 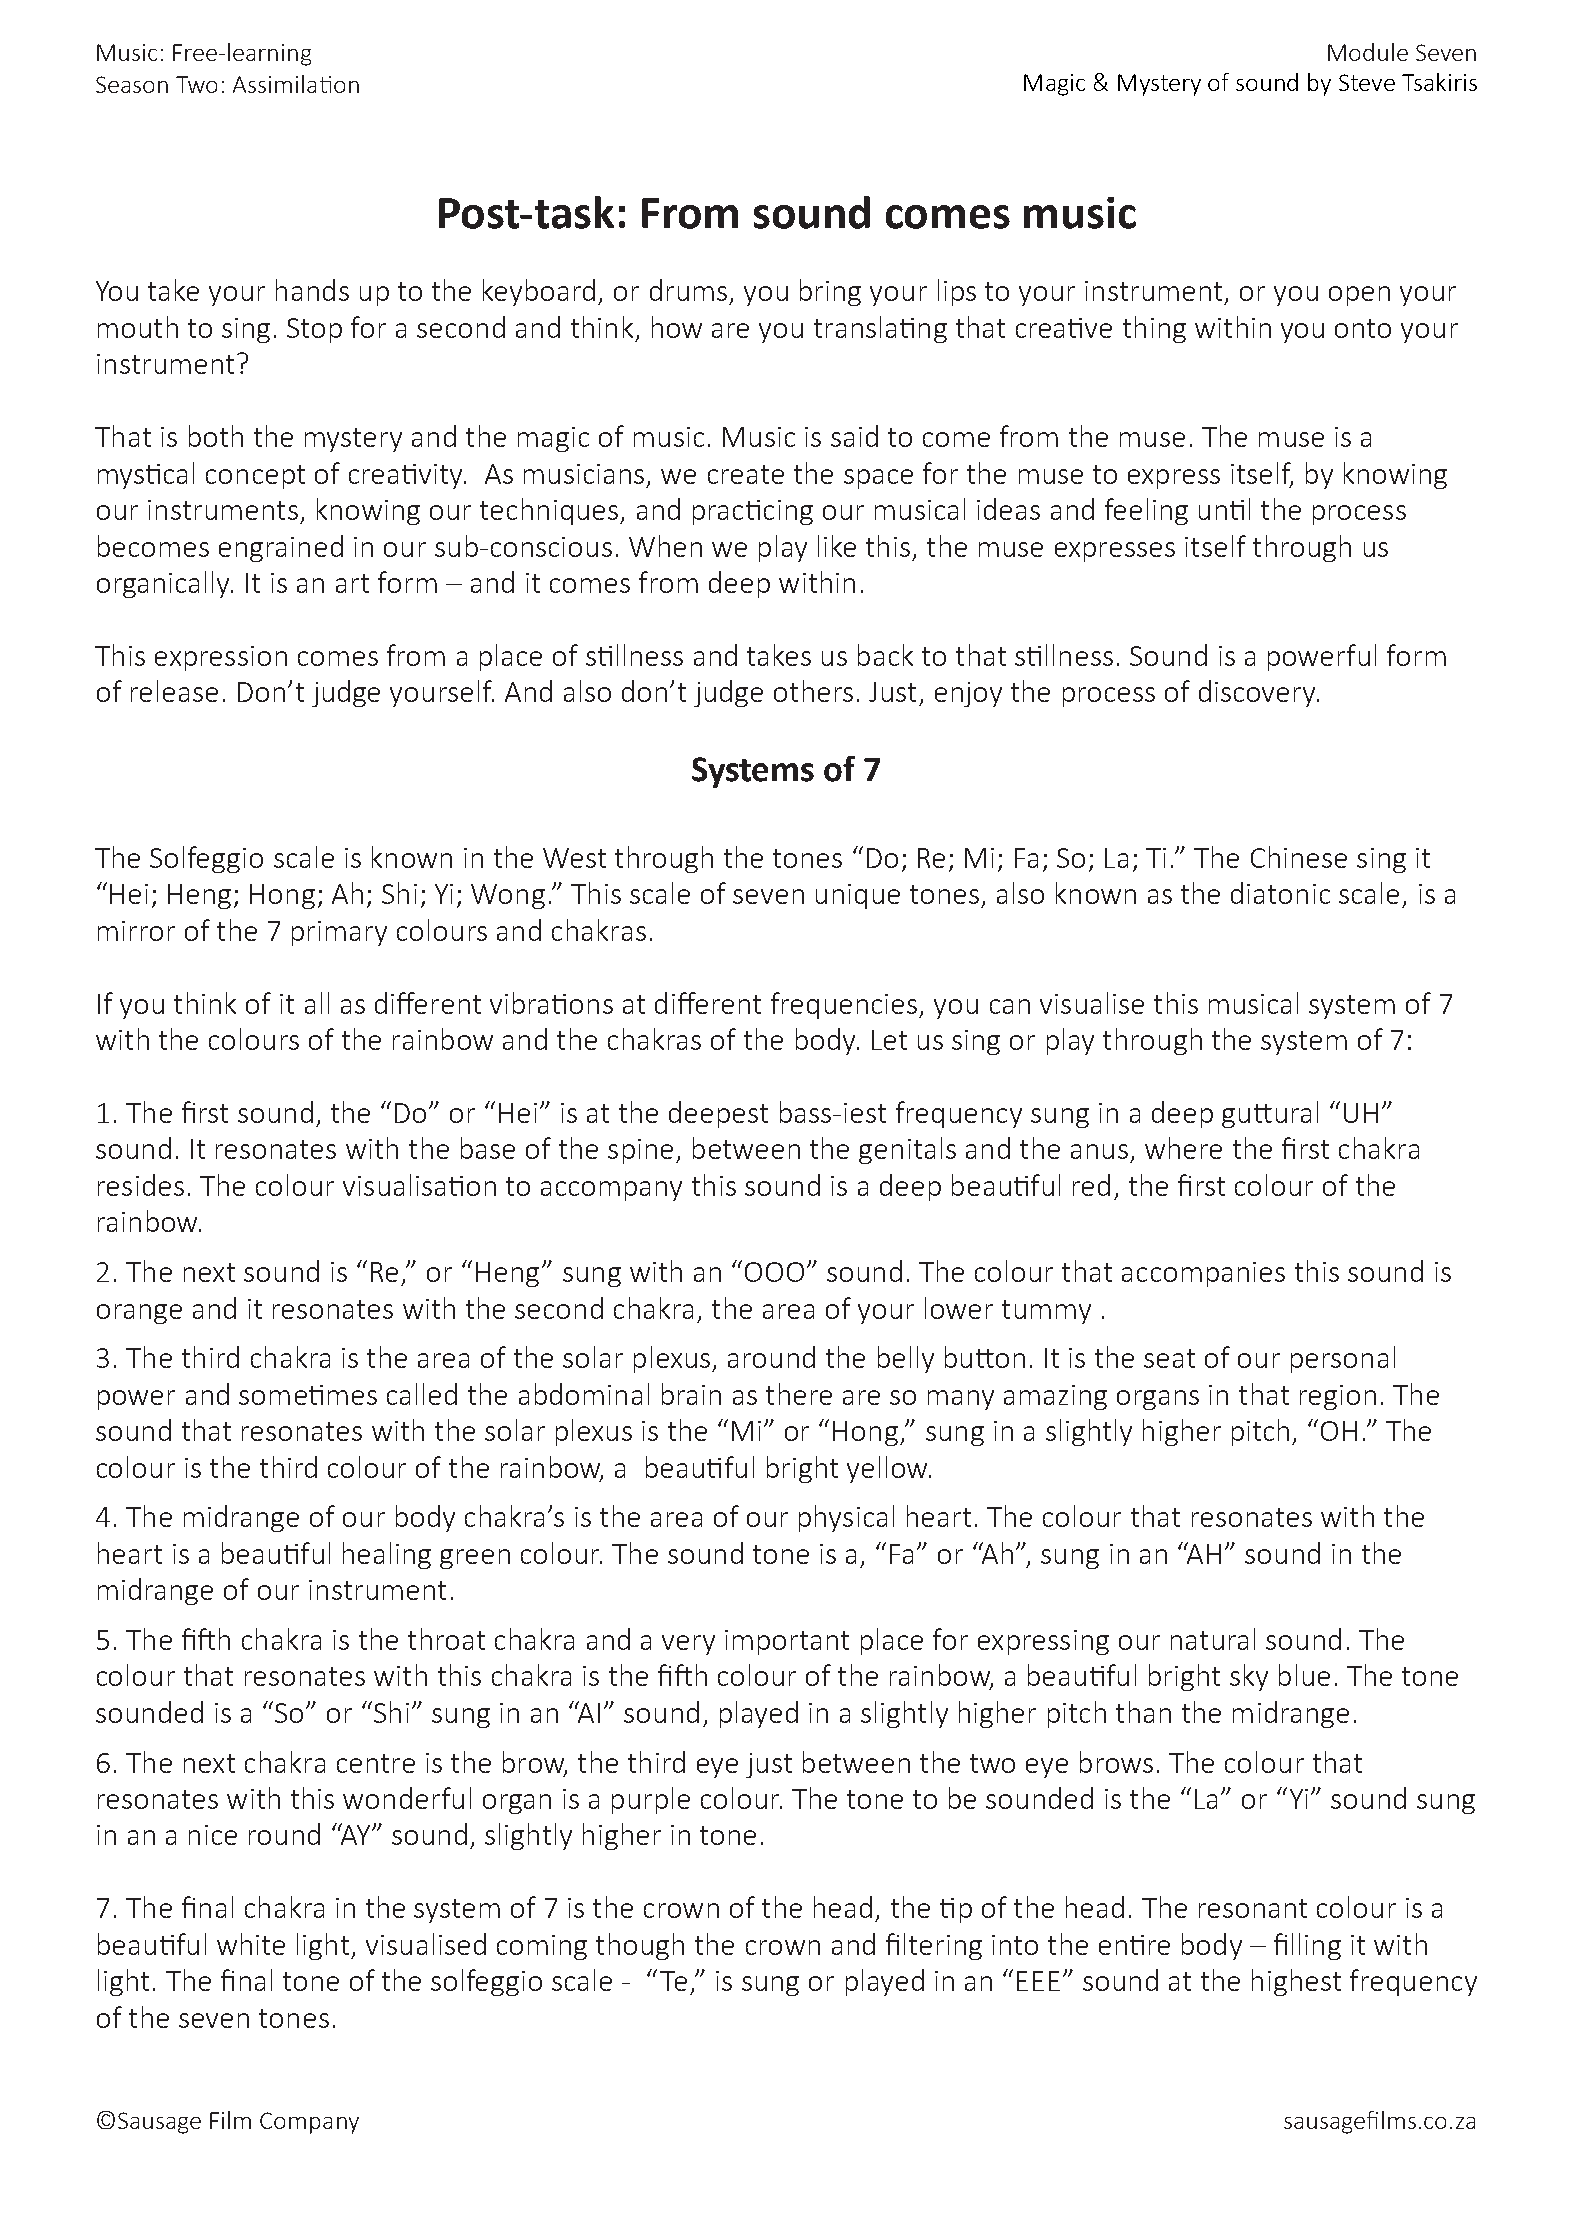 I want to click on guttural, so click(x=1270, y=1114).
